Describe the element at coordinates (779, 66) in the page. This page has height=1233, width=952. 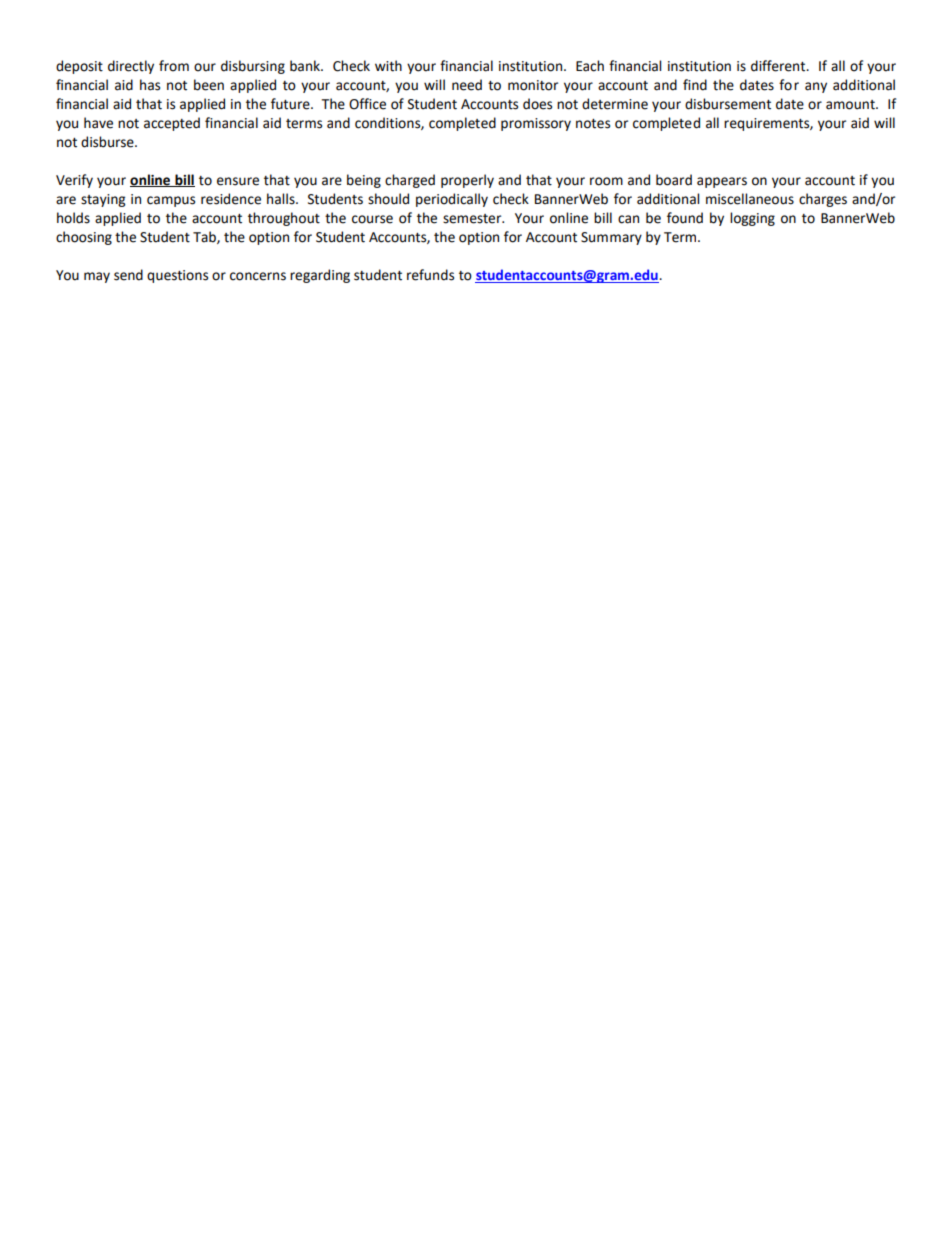
I see `different` at that location.
